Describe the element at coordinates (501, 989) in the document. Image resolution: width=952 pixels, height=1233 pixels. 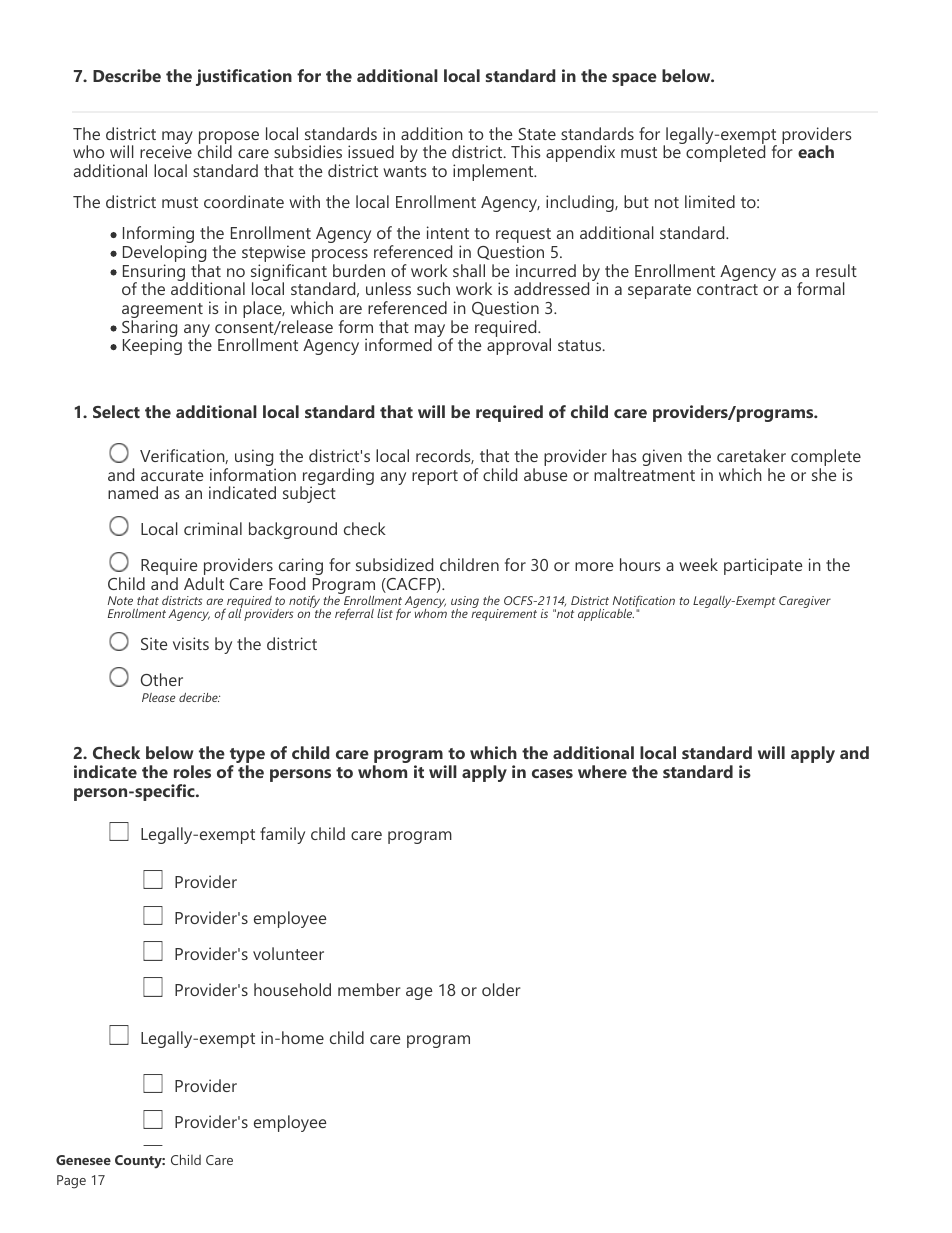
I see `older` at that location.
